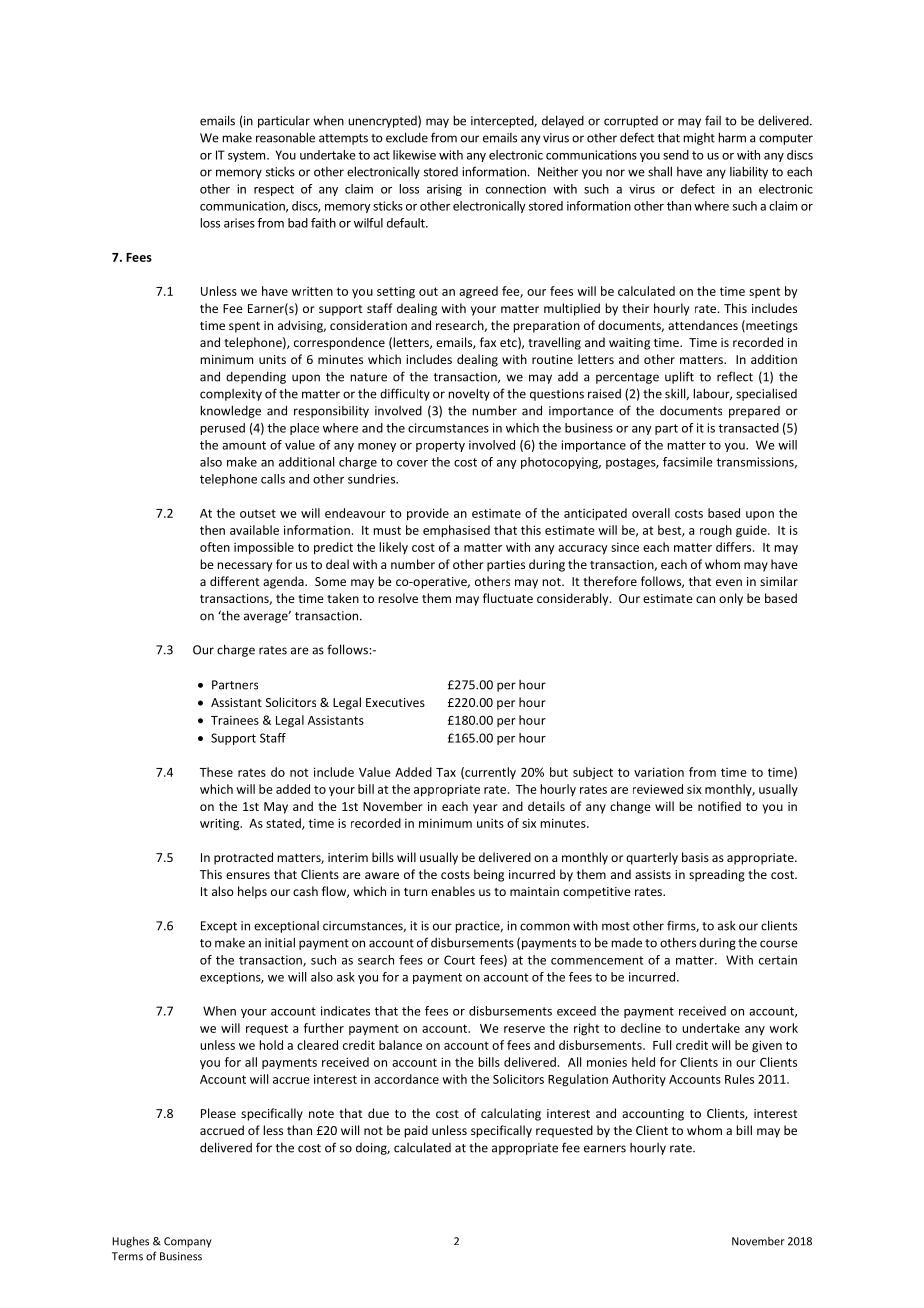 This image has height=1308, width=924. Describe the element at coordinates (699, 139) in the image. I see `might` at that location.
